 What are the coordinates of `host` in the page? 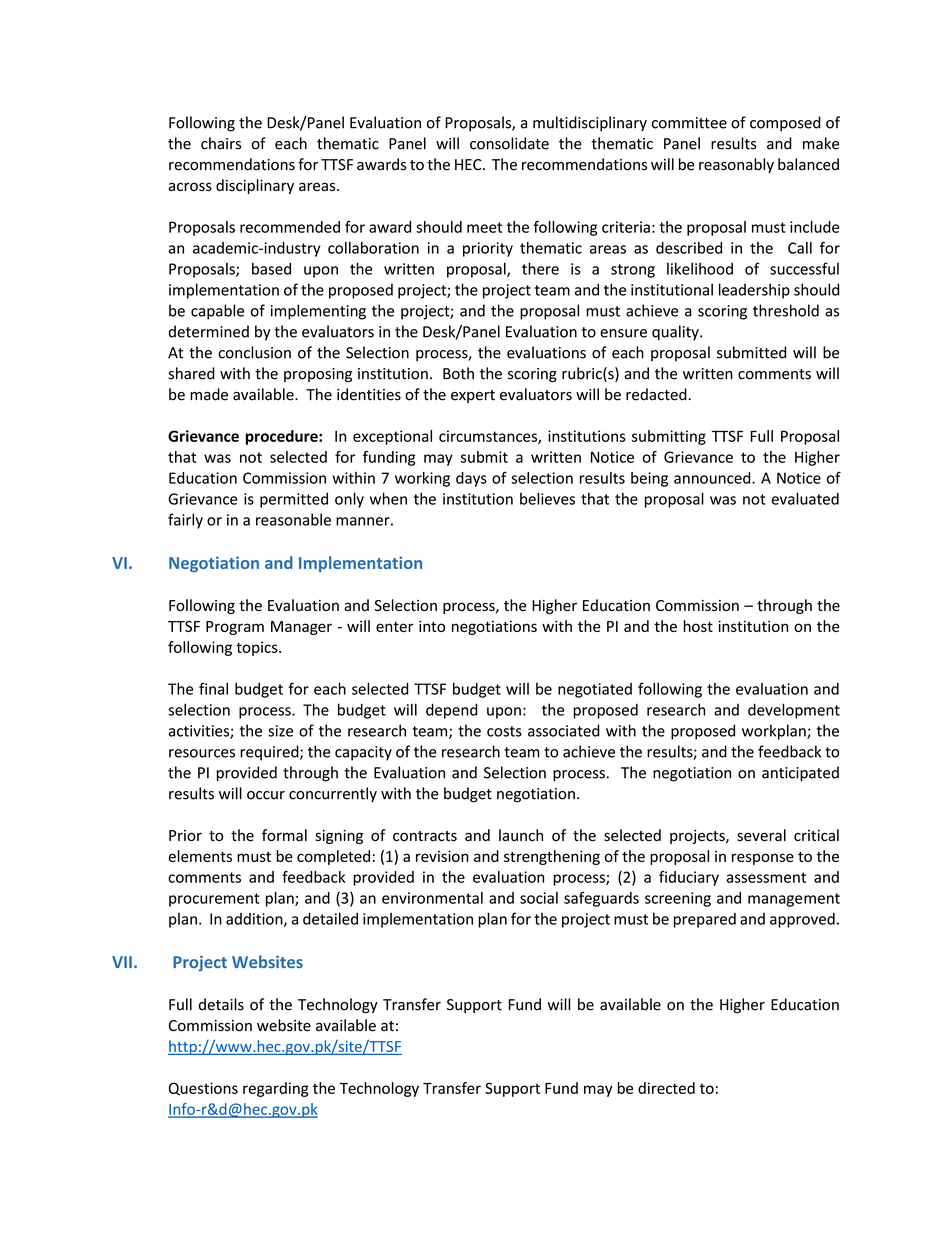 It's located at (698, 626).
